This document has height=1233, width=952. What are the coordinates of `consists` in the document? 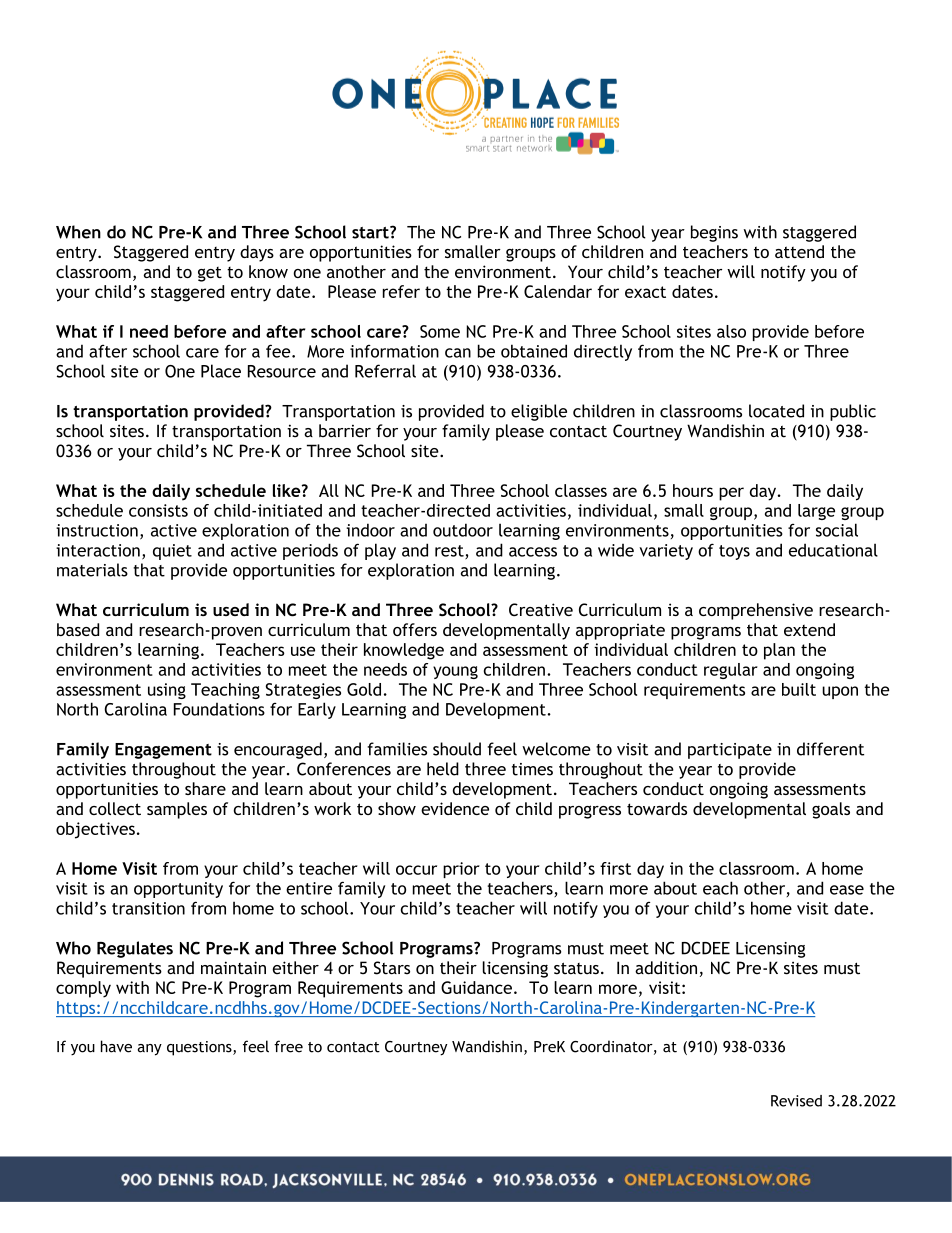 It's located at (158, 510).
